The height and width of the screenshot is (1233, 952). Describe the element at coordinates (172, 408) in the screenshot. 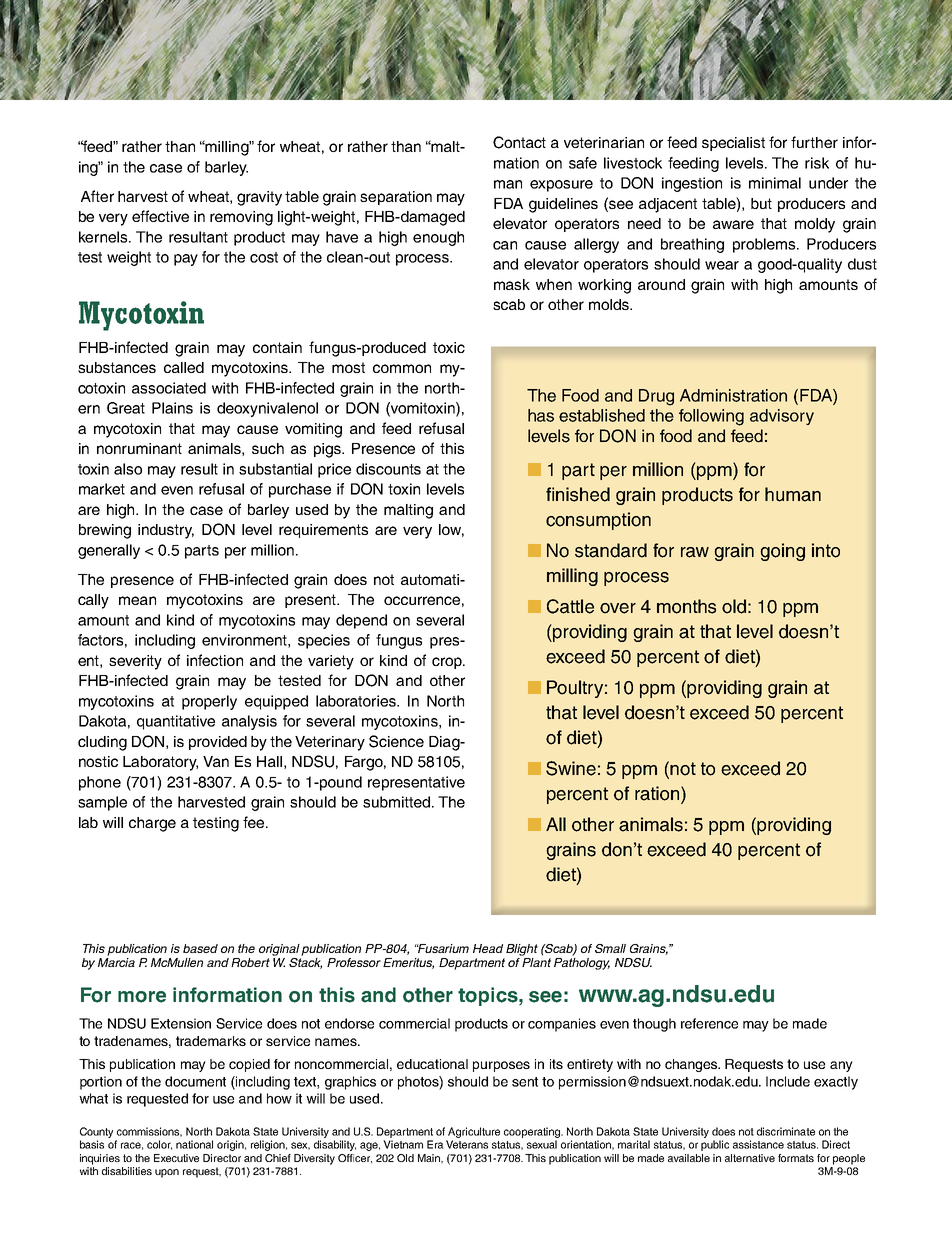

I see `Plains` at that location.
